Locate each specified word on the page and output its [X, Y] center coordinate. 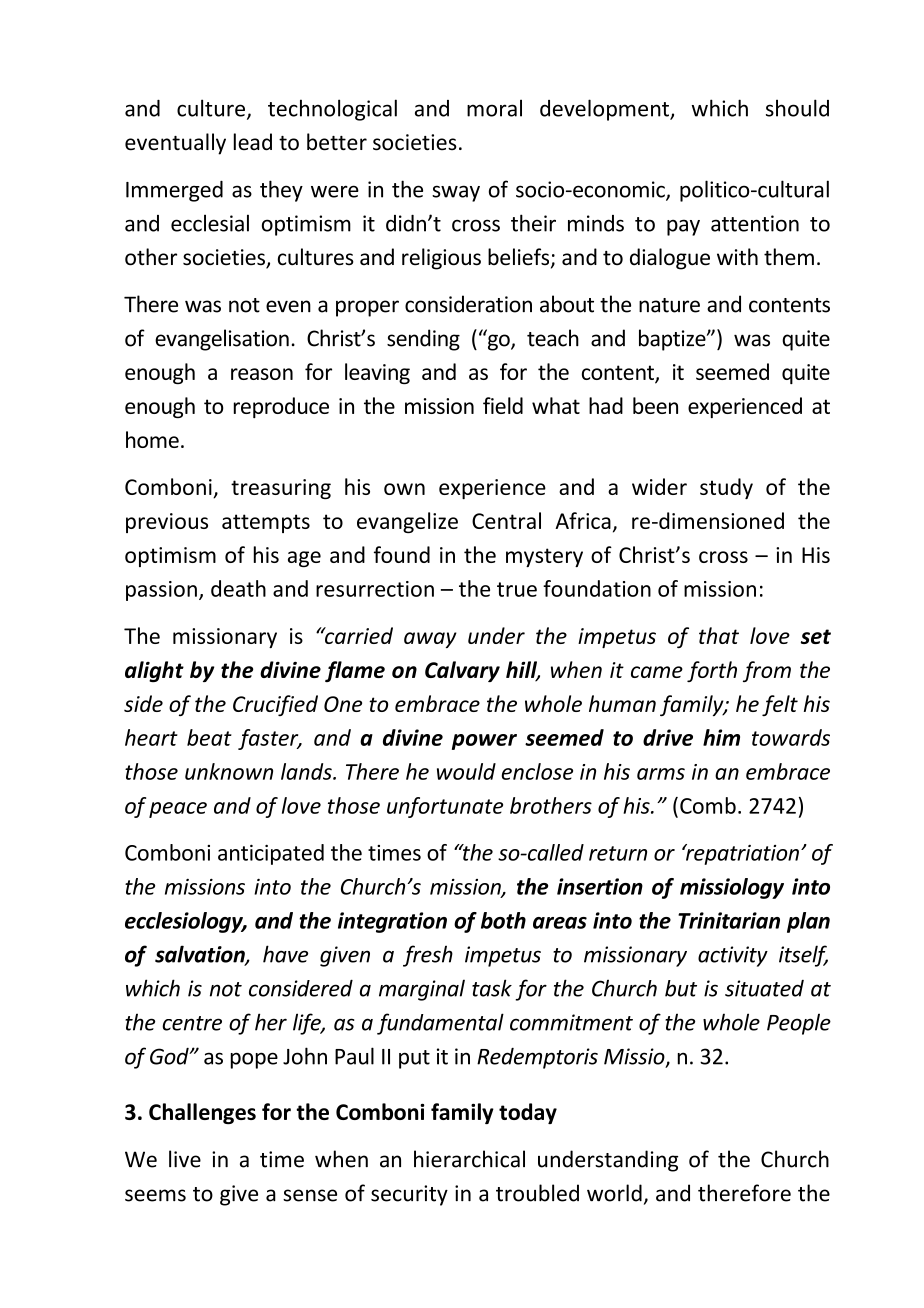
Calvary [462, 671]
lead [253, 142]
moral [494, 108]
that [719, 635]
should [797, 108]
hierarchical [469, 1159]
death [238, 588]
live [185, 1159]
